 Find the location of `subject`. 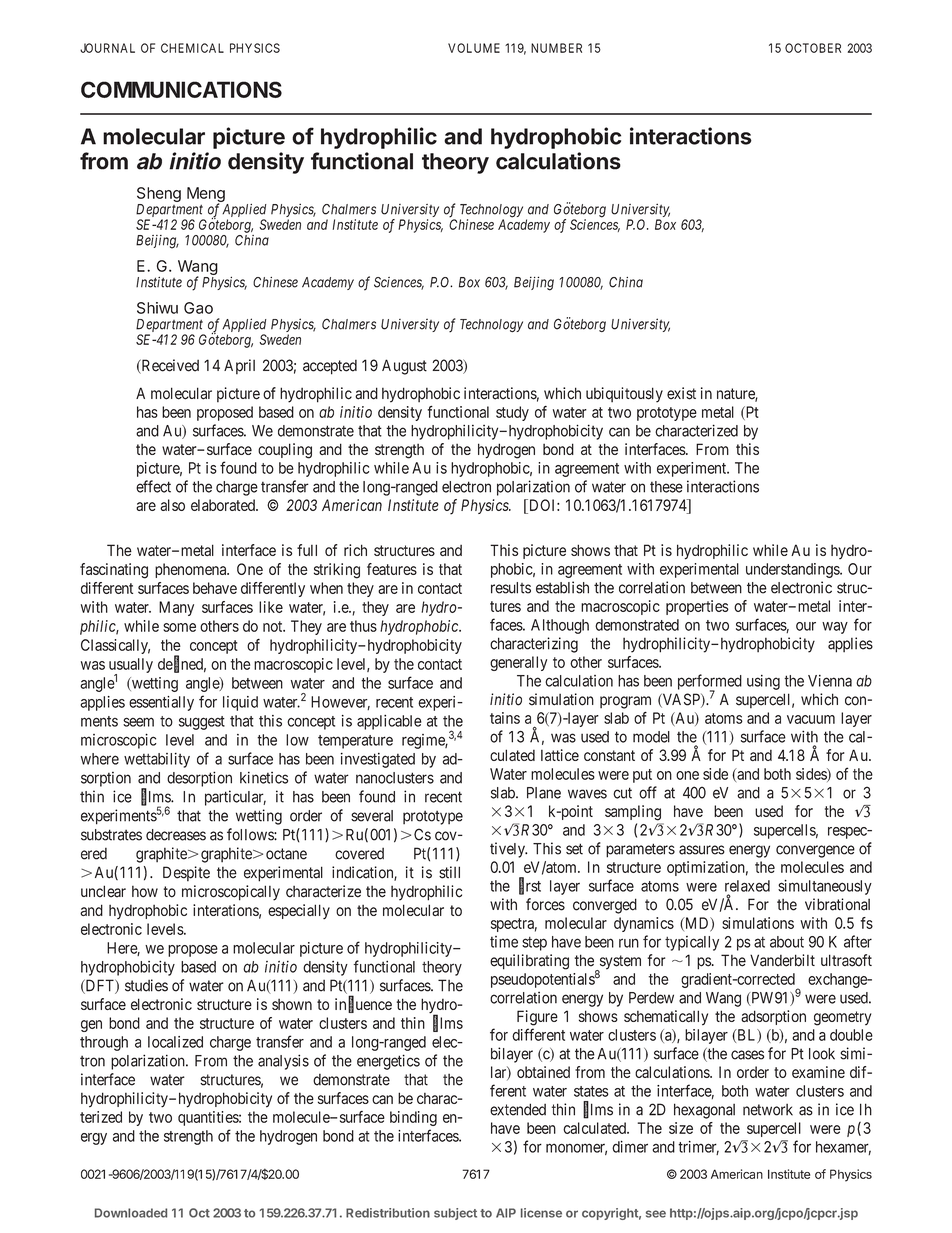

subject is located at coordinates (455, 1214).
